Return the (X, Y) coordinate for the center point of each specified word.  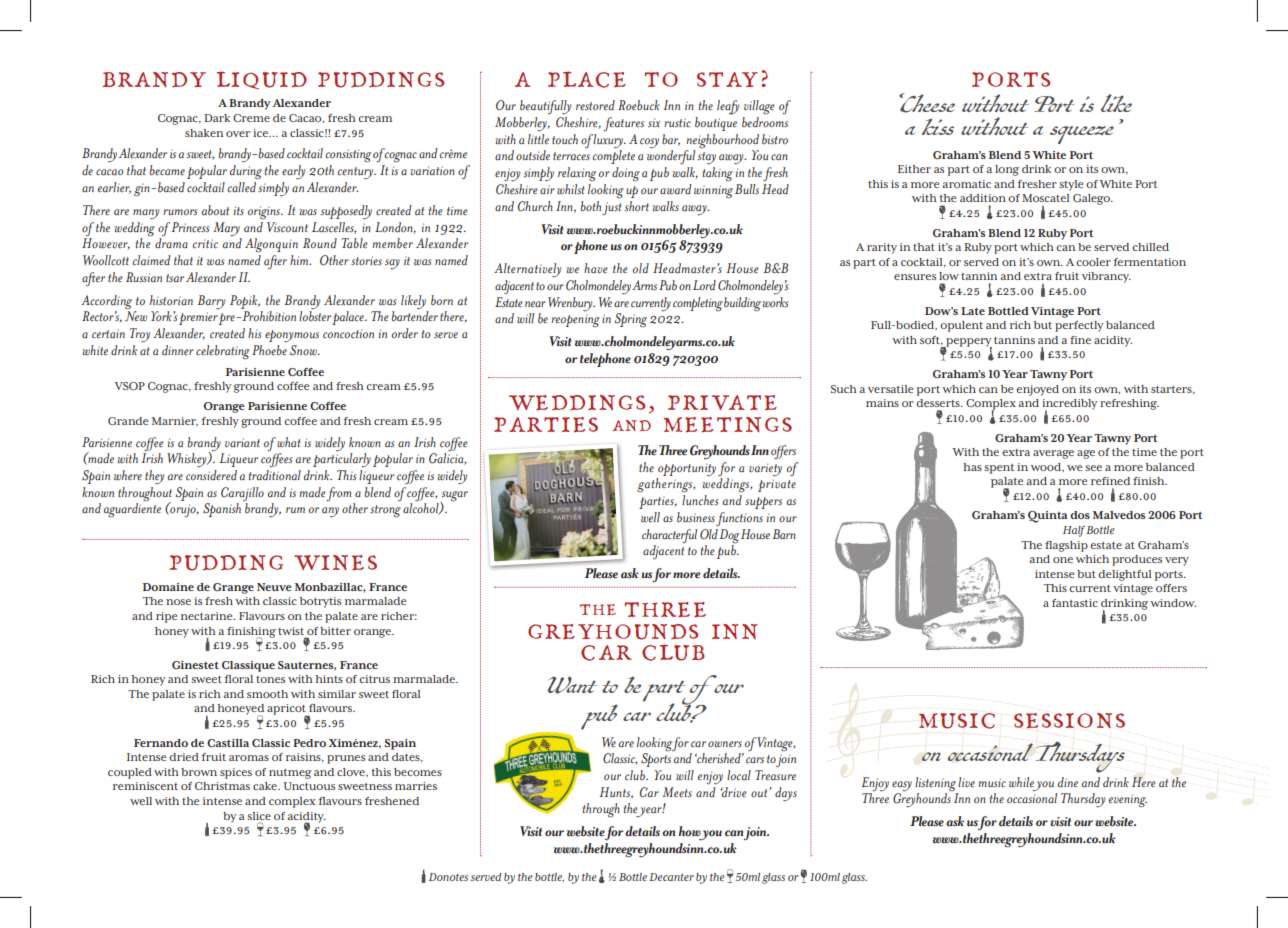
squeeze (1082, 135)
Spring (630, 320)
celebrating (223, 352)
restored (595, 105)
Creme (251, 118)
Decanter (671, 877)
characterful (669, 536)
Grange (233, 588)
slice (259, 816)
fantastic (1075, 603)
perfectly (1079, 326)
